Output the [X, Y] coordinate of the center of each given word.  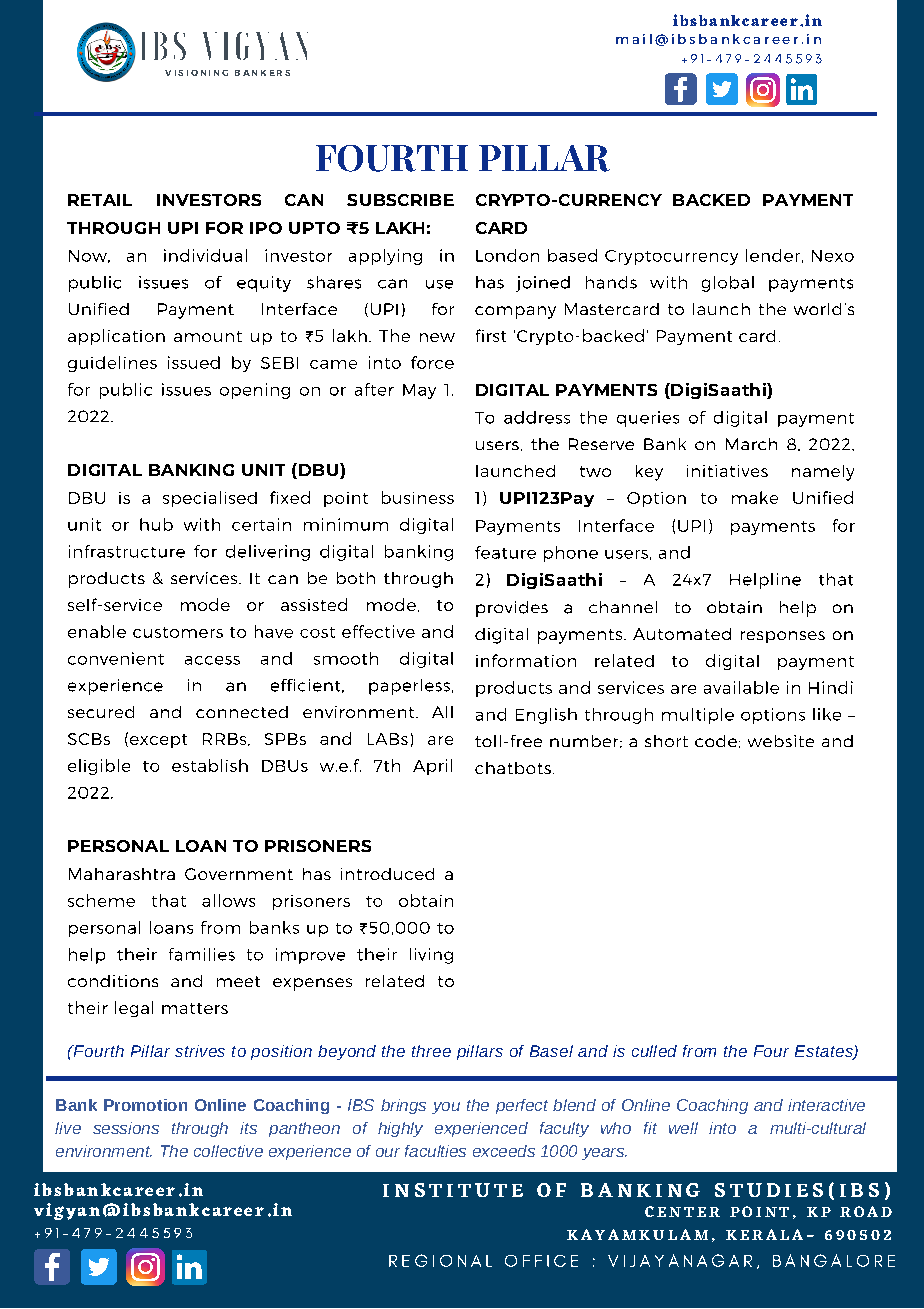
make [755, 497]
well [683, 1128]
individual [205, 255]
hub [156, 524]
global [728, 284]
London [507, 255]
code [716, 741]
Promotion [145, 1105]
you [446, 1108]
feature [505, 552]
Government [239, 874]
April [432, 767]
